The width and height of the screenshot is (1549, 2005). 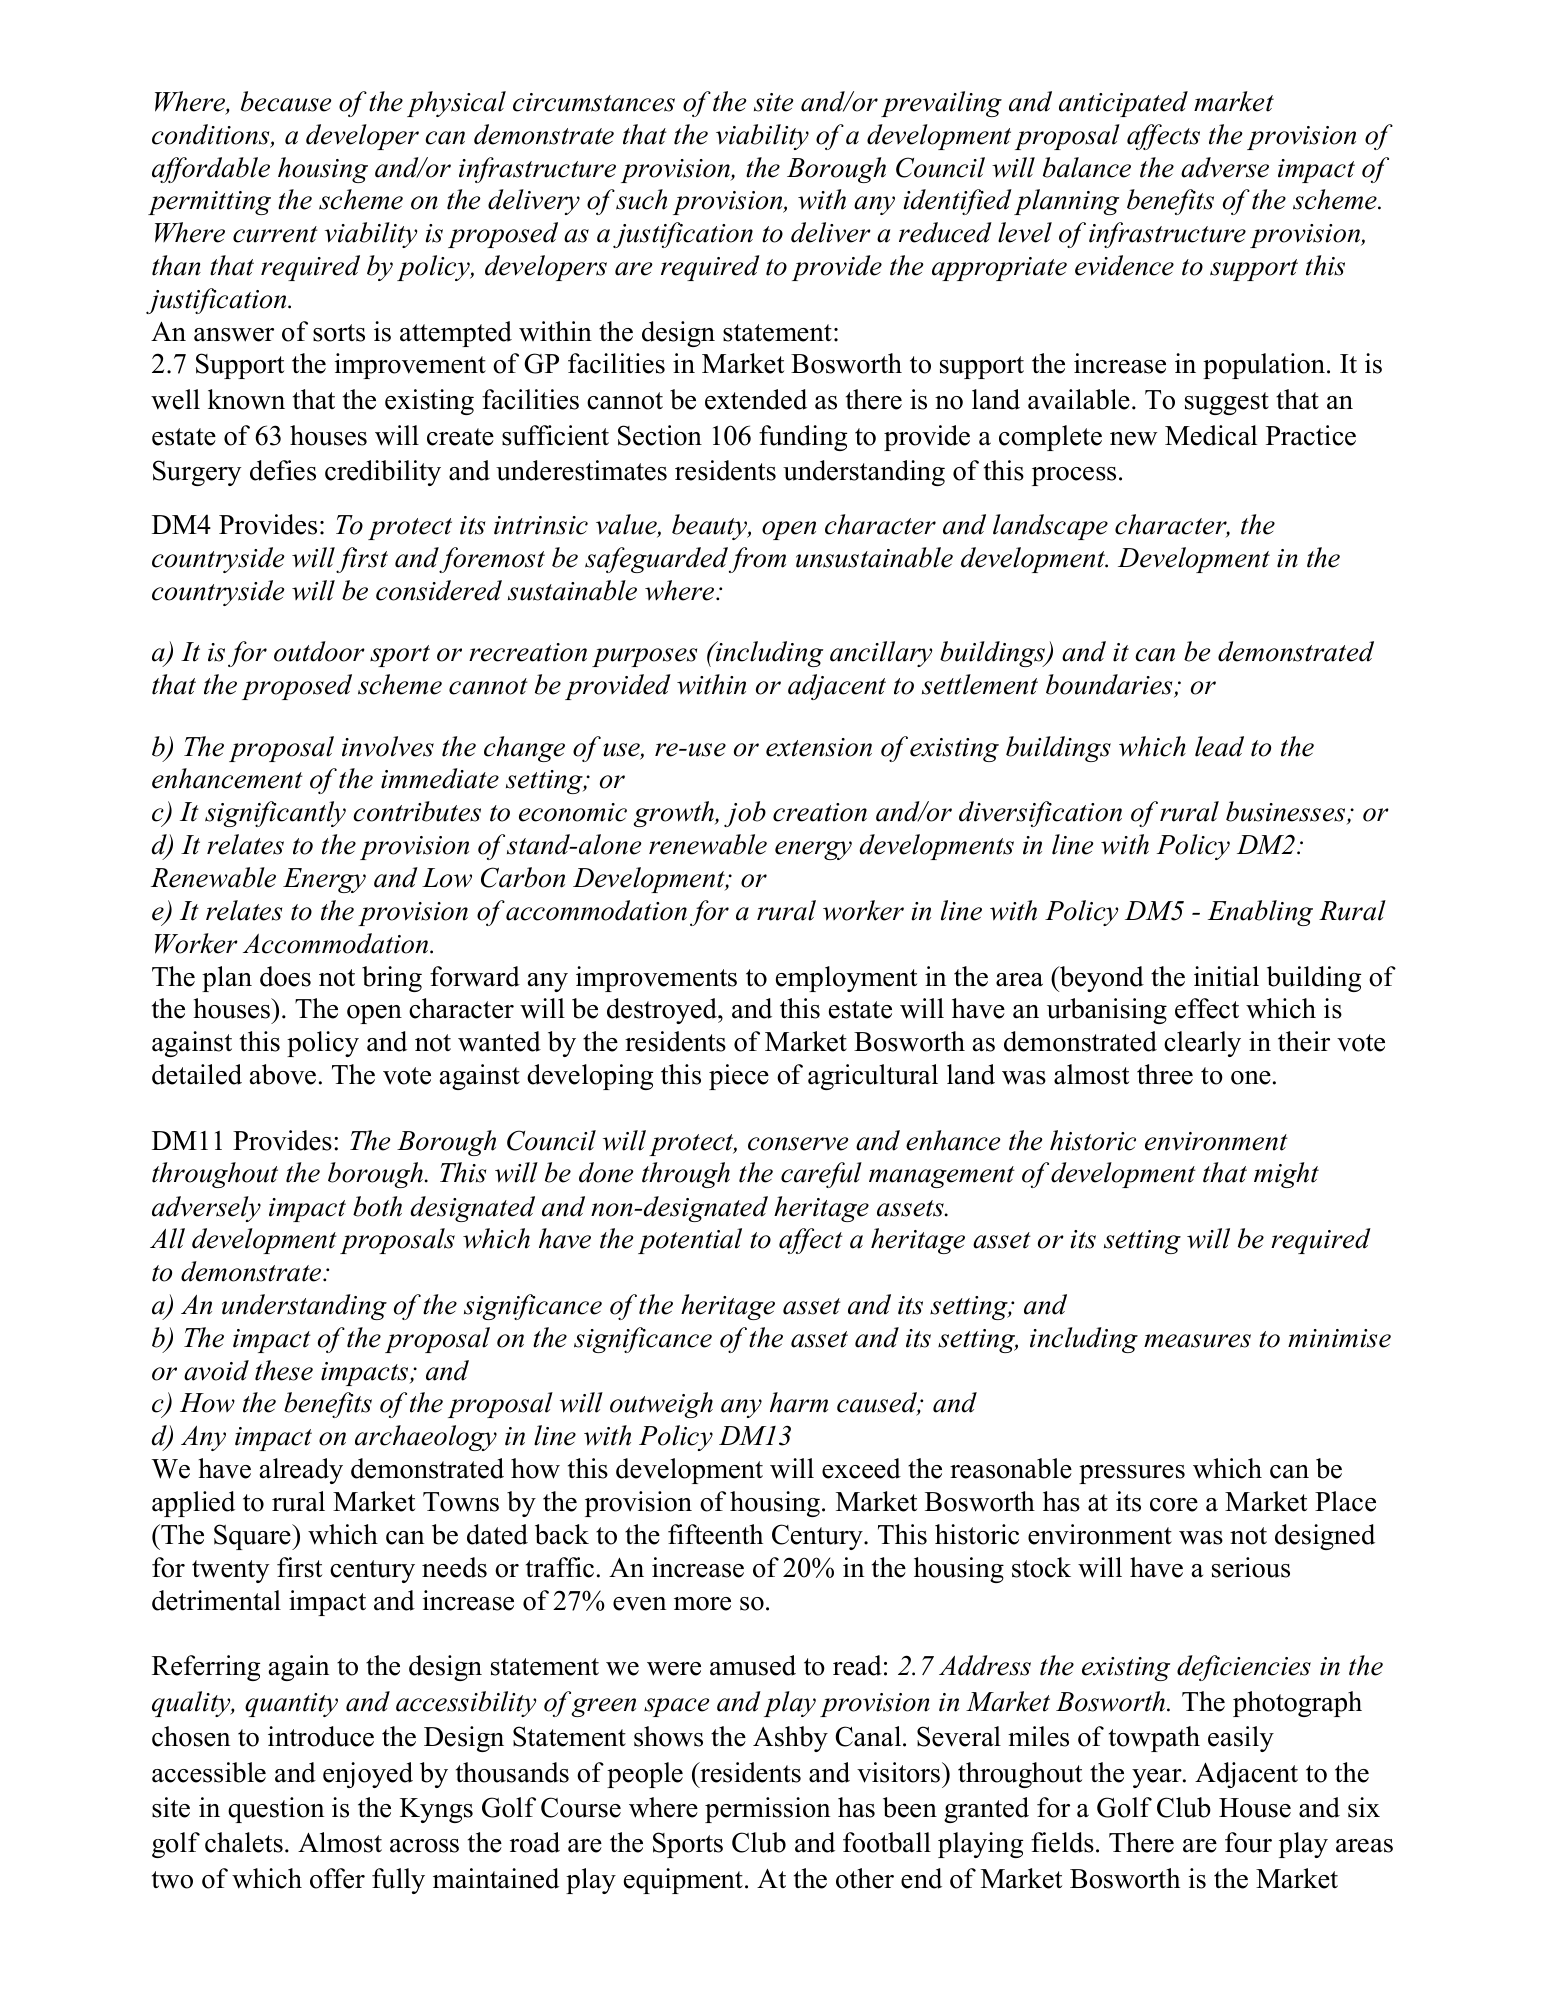 I want to click on businesses, so click(x=1287, y=813).
